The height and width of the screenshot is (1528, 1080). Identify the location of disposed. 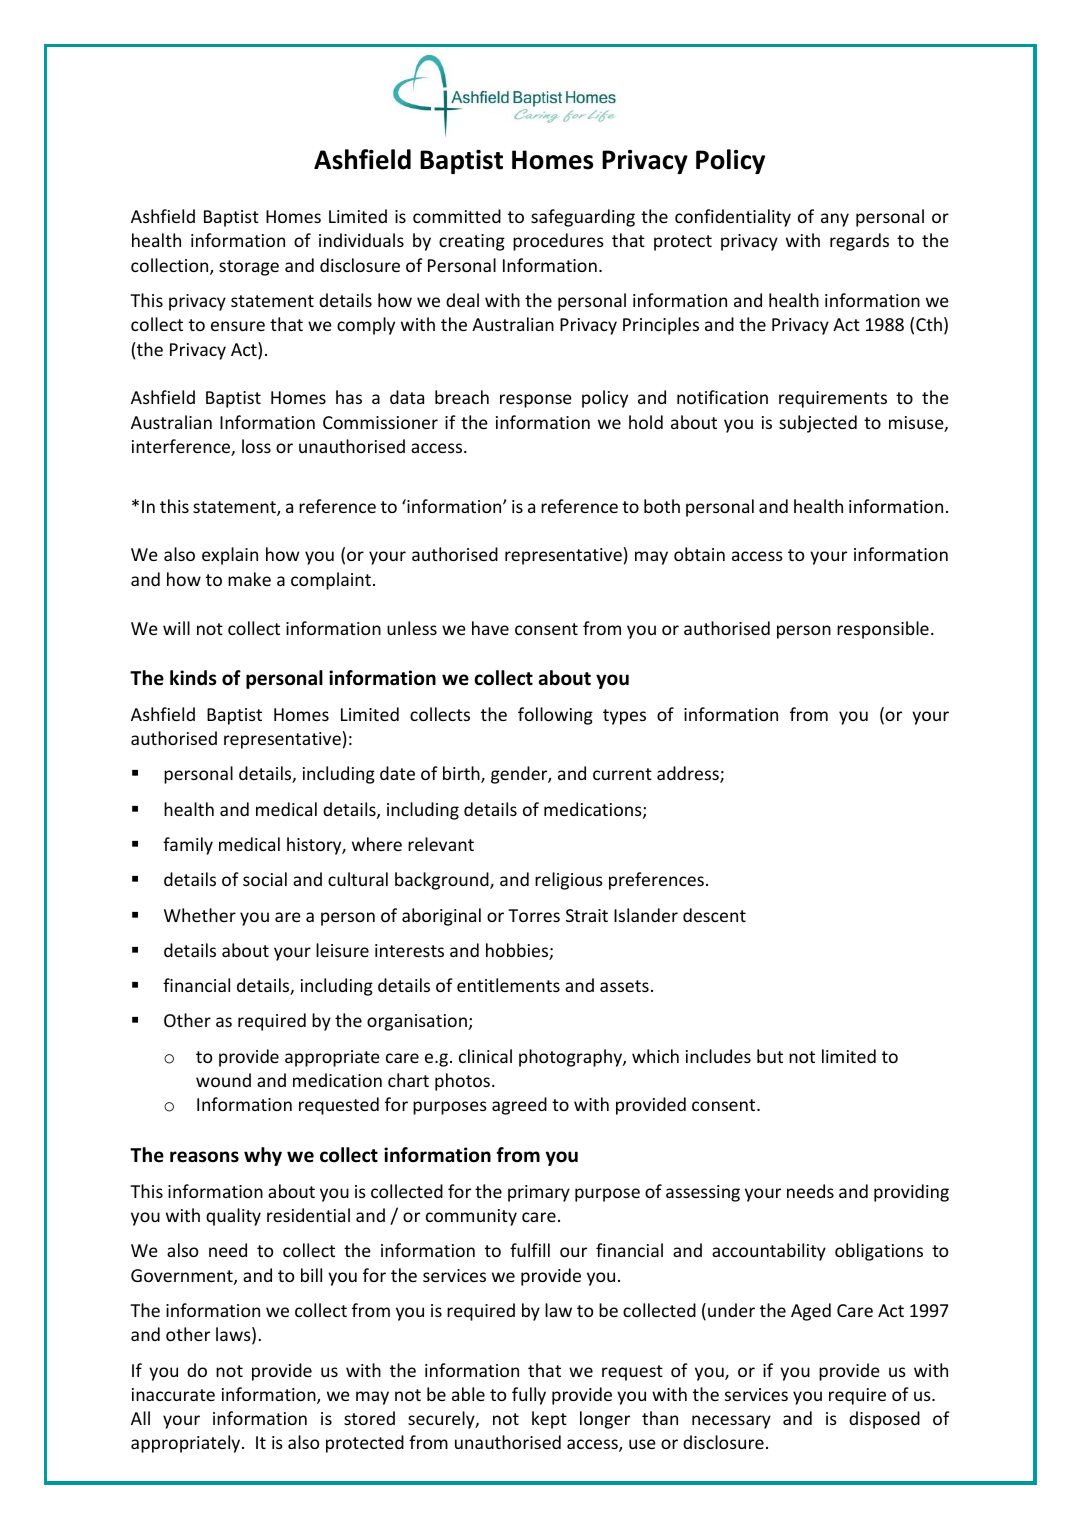
(884, 1420).
